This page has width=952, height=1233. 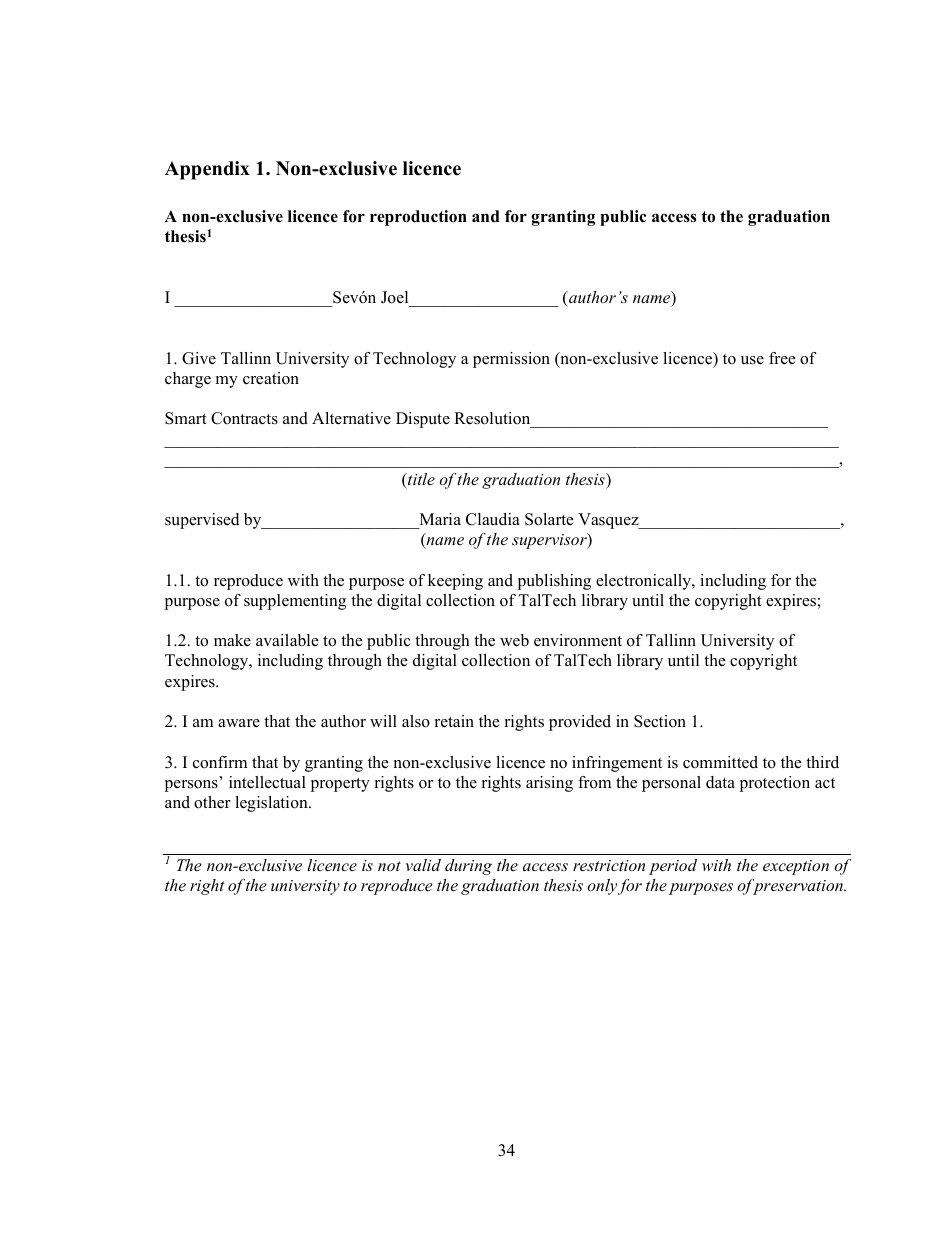 I want to click on reproduction, so click(x=418, y=218).
